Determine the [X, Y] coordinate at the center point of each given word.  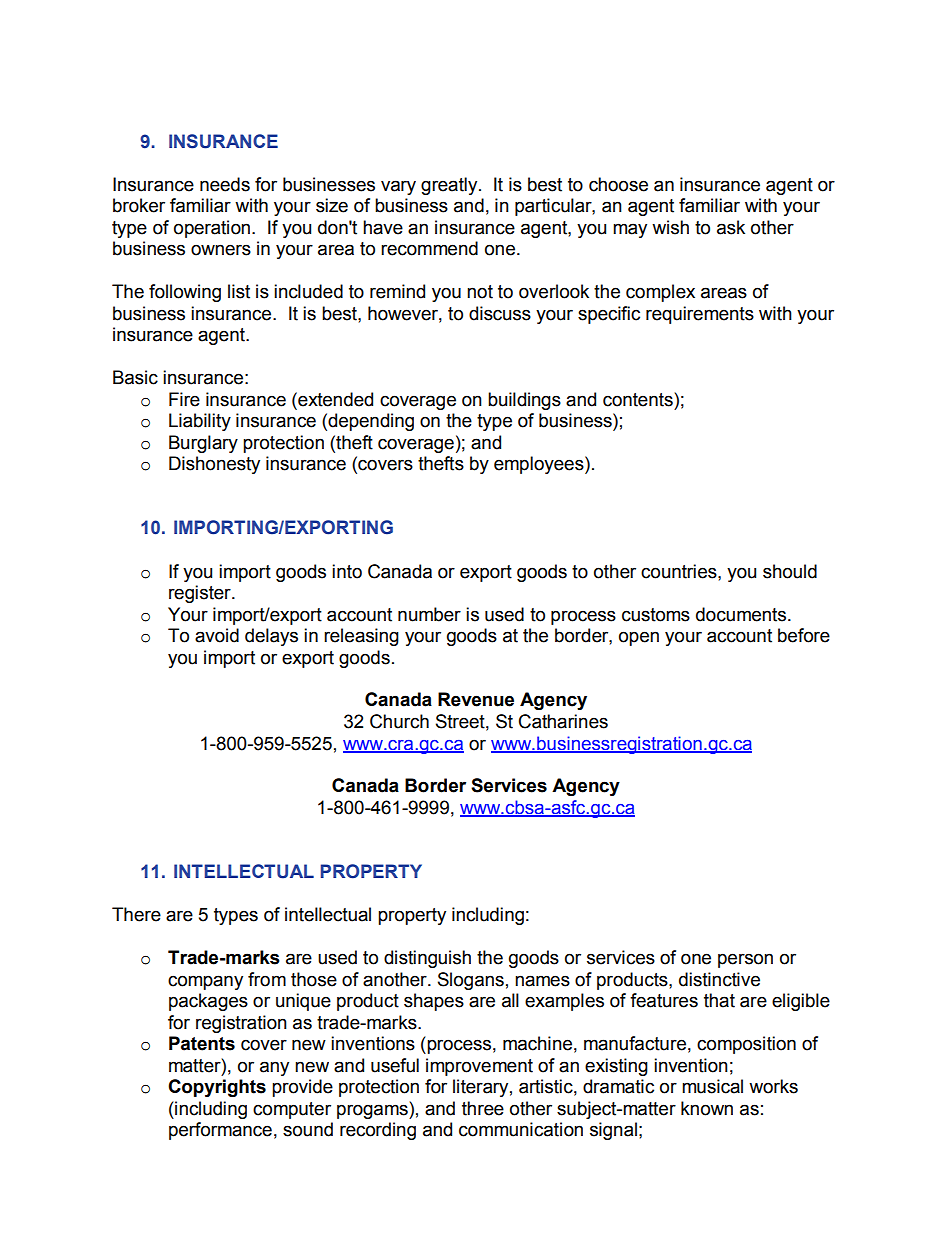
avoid [217, 635]
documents [742, 614]
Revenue [476, 699]
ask [731, 227]
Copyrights [217, 1088]
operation [212, 229]
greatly [450, 186]
